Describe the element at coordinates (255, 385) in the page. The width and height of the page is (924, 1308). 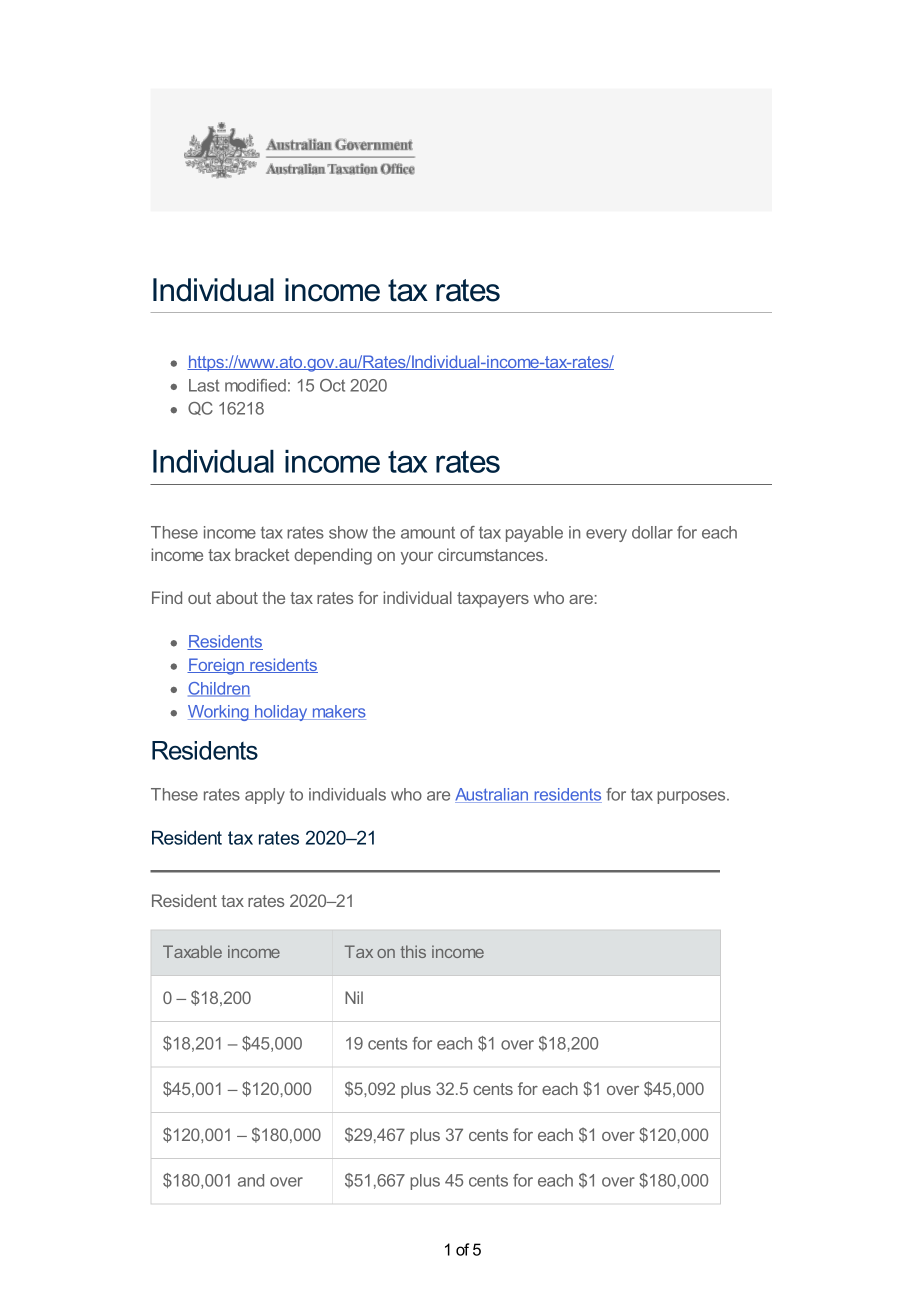
I see `modified` at that location.
